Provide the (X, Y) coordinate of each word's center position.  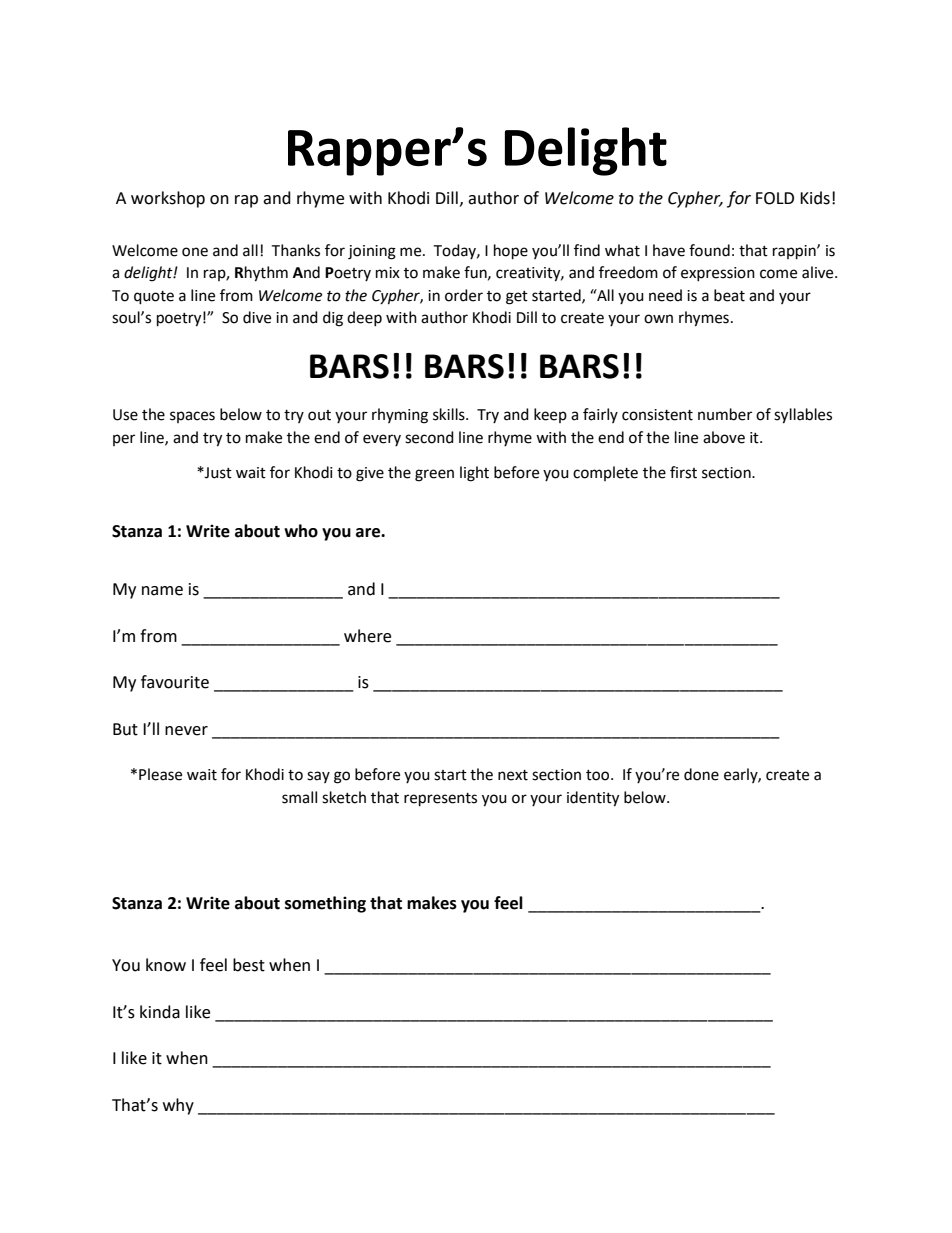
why (178, 1106)
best (249, 965)
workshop (168, 199)
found (709, 250)
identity (593, 799)
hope (511, 252)
